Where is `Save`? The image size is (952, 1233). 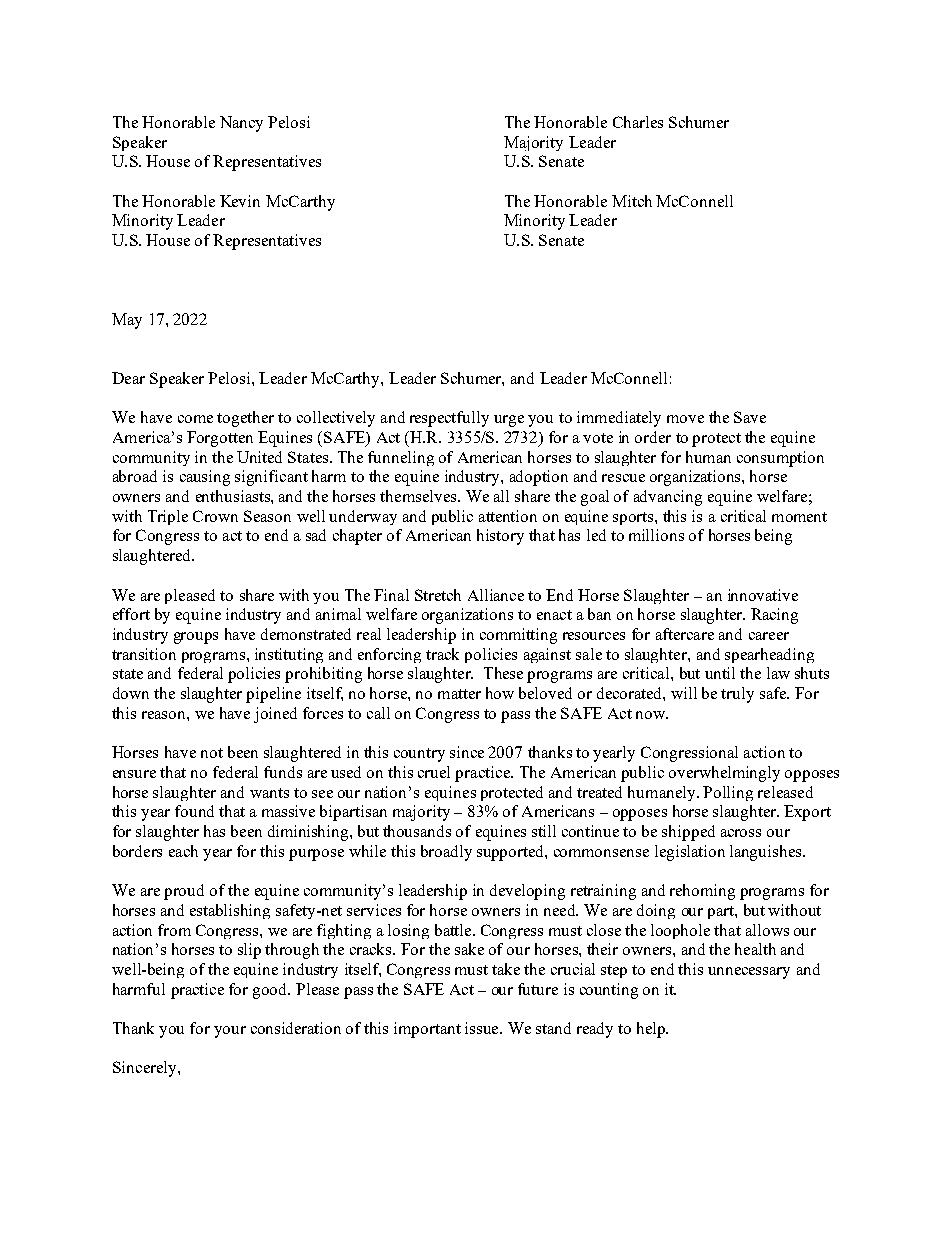
Save is located at coordinates (750, 417).
